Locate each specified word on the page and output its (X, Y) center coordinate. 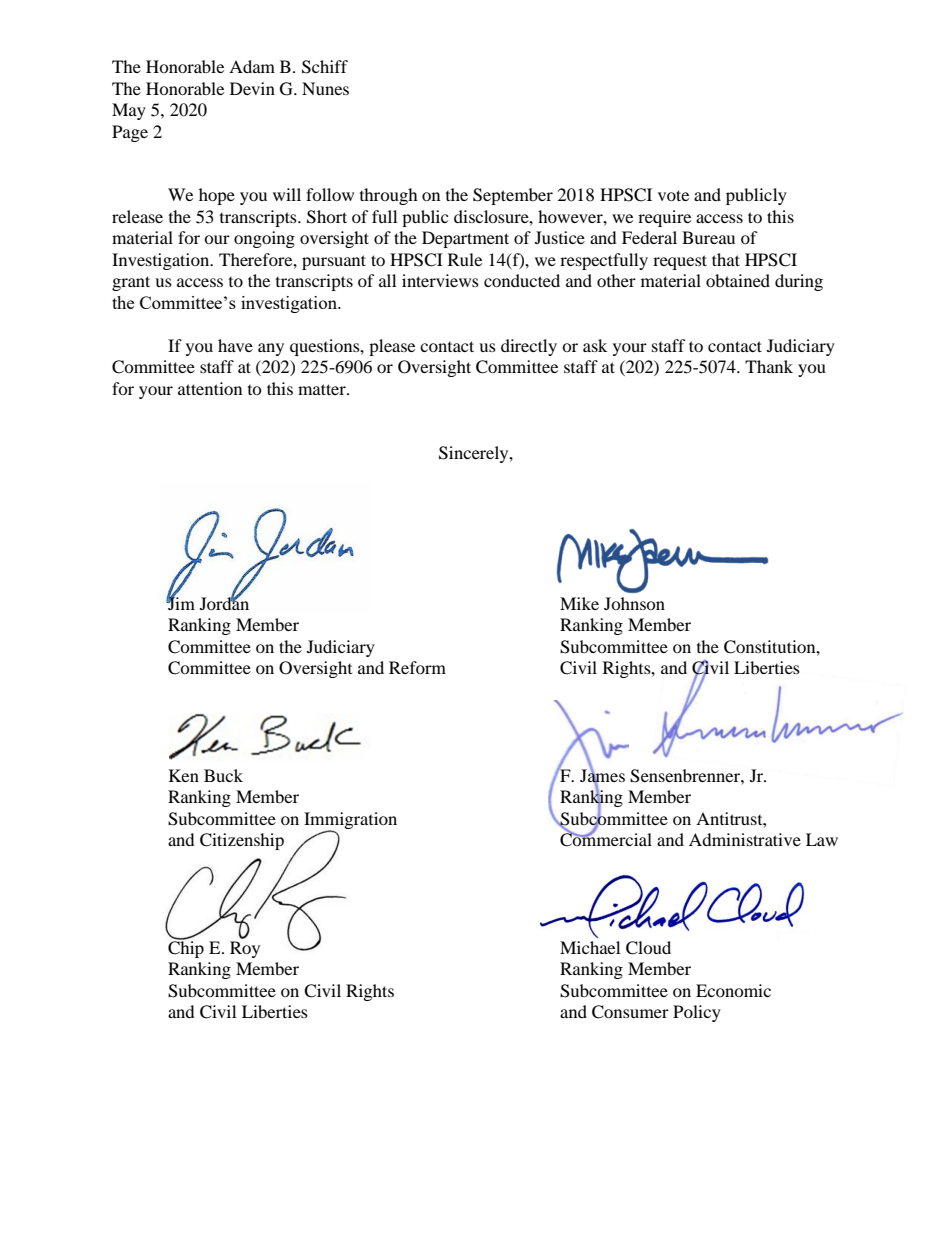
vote (673, 195)
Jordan (224, 602)
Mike (579, 603)
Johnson (634, 603)
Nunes (325, 88)
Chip (186, 948)
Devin (252, 88)
